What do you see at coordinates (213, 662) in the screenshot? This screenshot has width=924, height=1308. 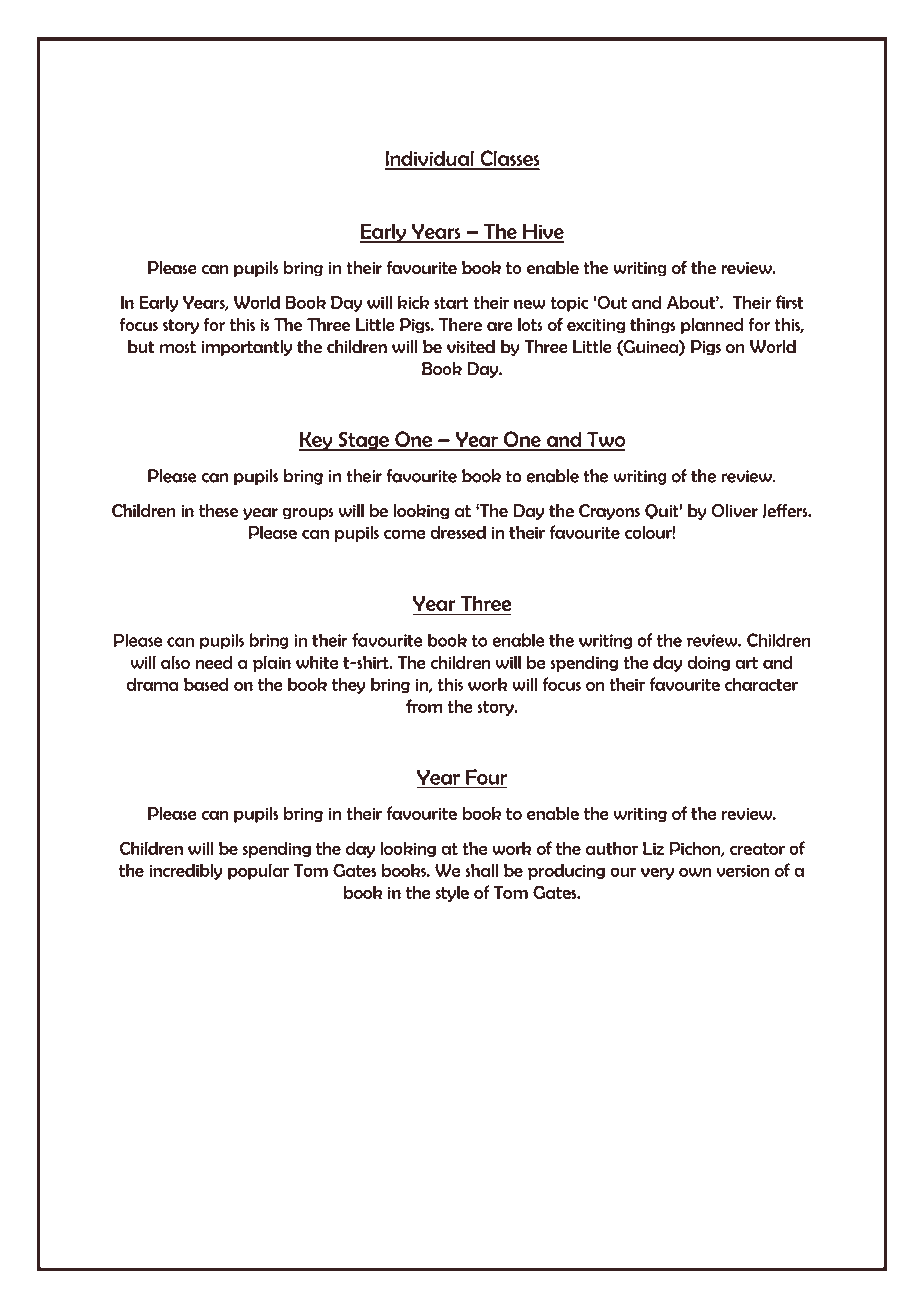 I see `need` at bounding box center [213, 662].
